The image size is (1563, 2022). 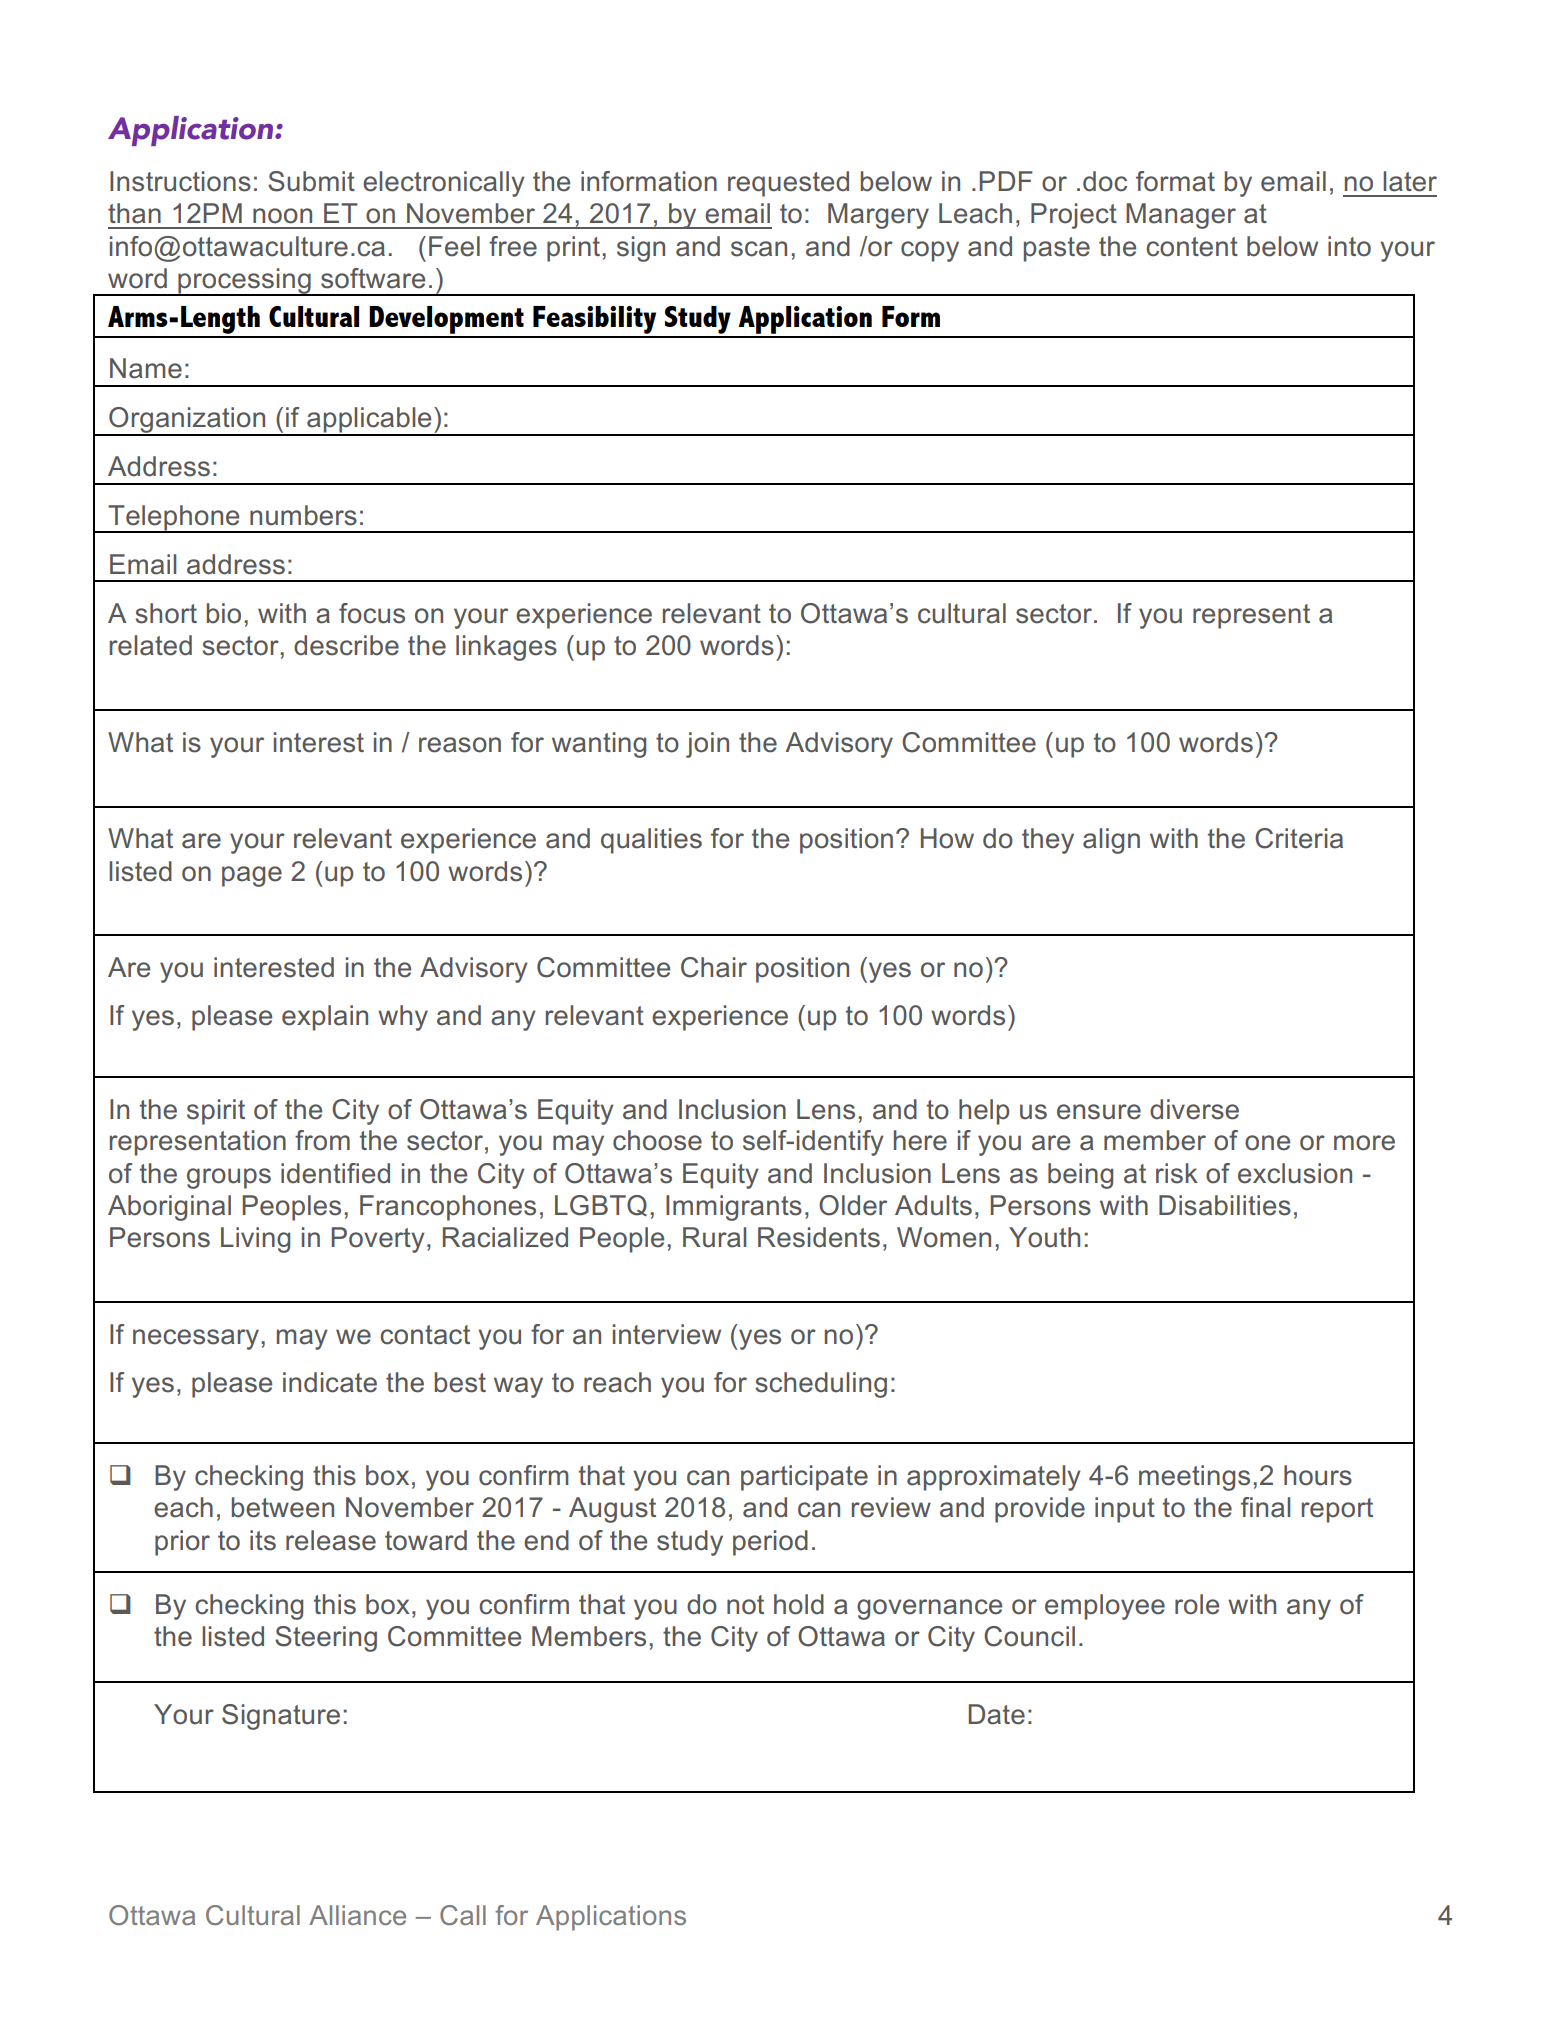 I want to click on Alliance, so click(x=357, y=1915).
